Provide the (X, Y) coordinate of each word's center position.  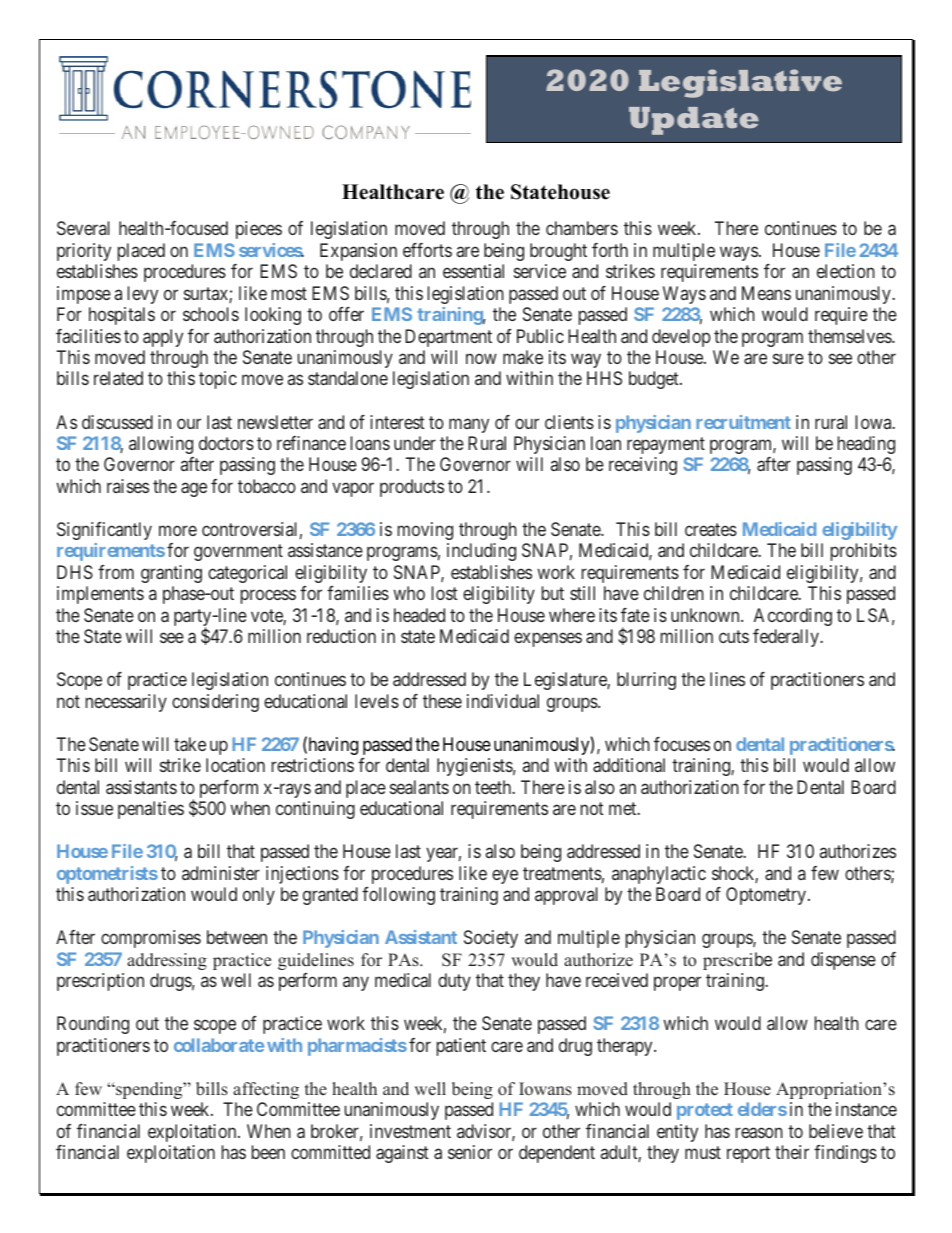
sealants (419, 787)
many (469, 425)
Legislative (740, 83)
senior (470, 1152)
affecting (266, 1090)
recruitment (743, 422)
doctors (226, 443)
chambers (582, 228)
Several (83, 228)
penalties (151, 810)
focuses (682, 744)
